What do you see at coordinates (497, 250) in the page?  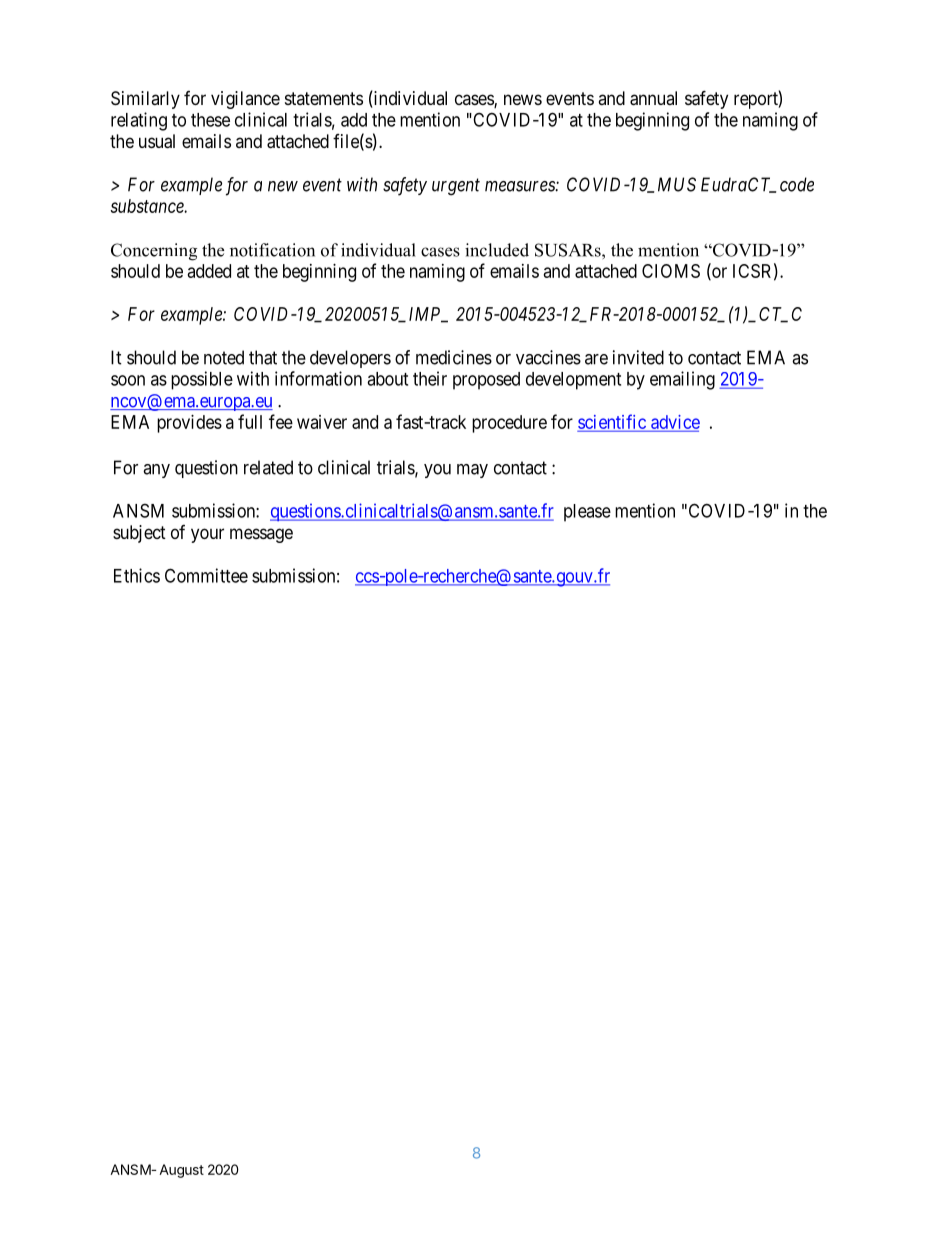 I see `included` at bounding box center [497, 250].
